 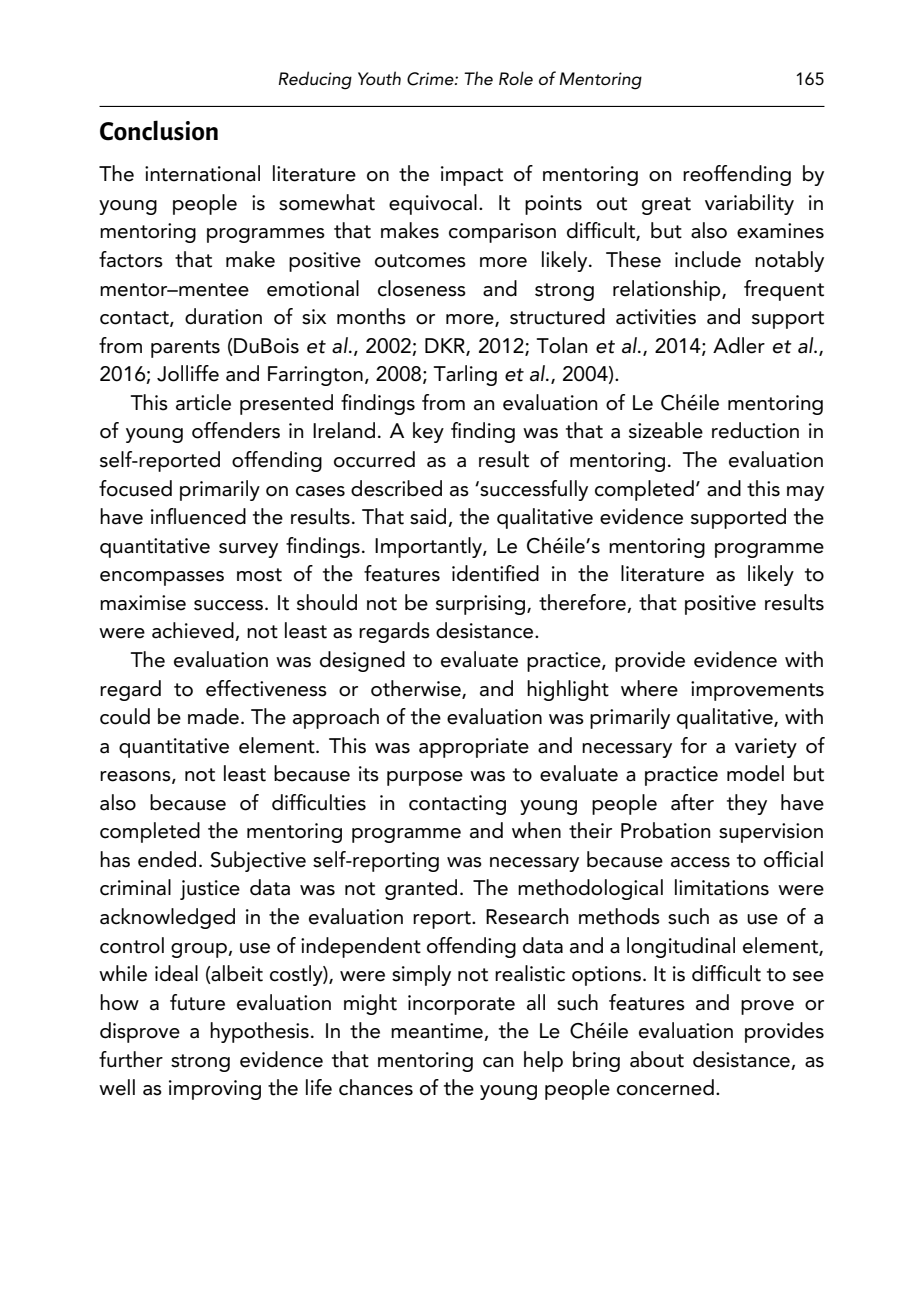 I want to click on surprising, so click(x=482, y=605).
